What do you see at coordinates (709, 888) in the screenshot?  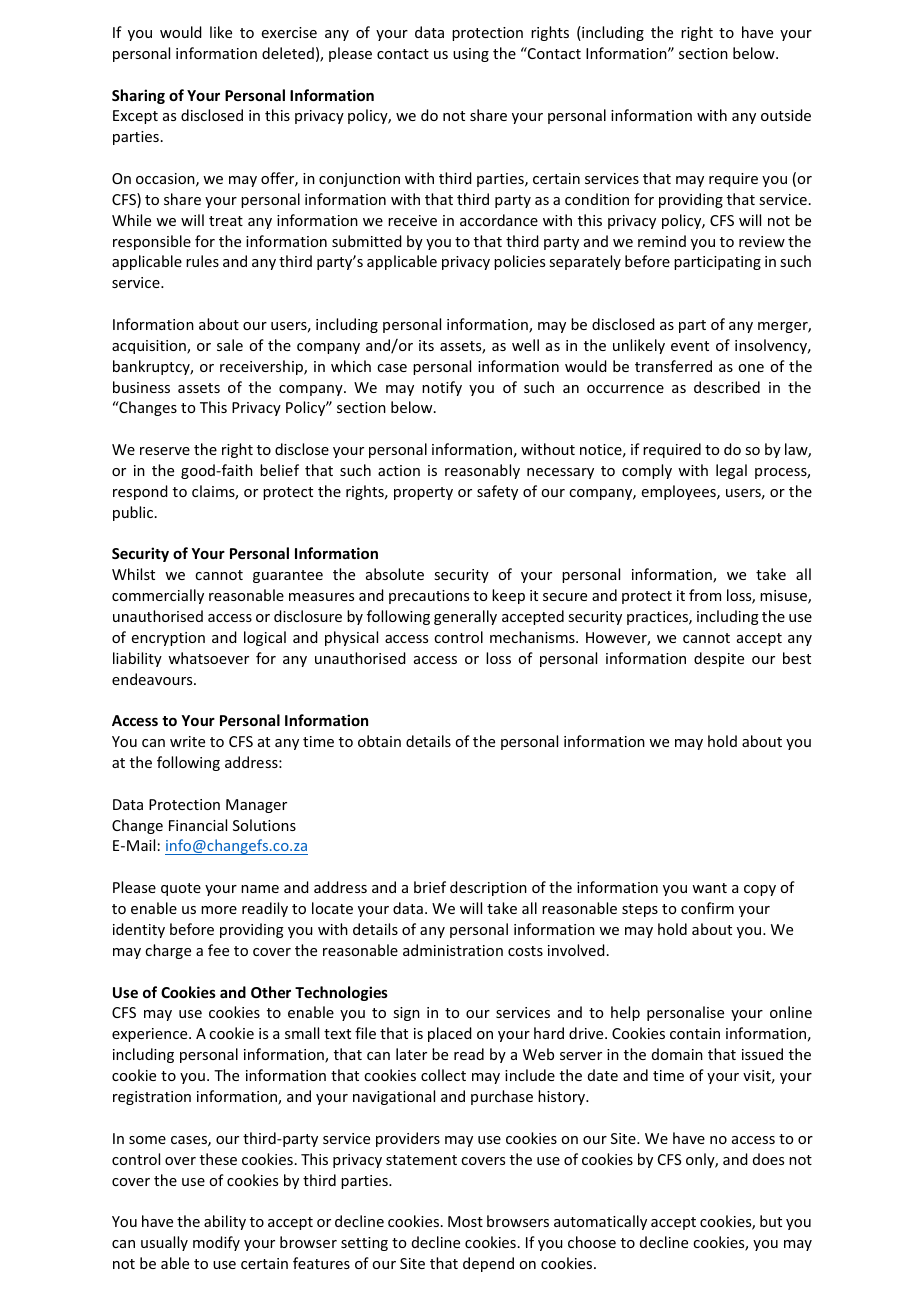 I see `want` at bounding box center [709, 888].
